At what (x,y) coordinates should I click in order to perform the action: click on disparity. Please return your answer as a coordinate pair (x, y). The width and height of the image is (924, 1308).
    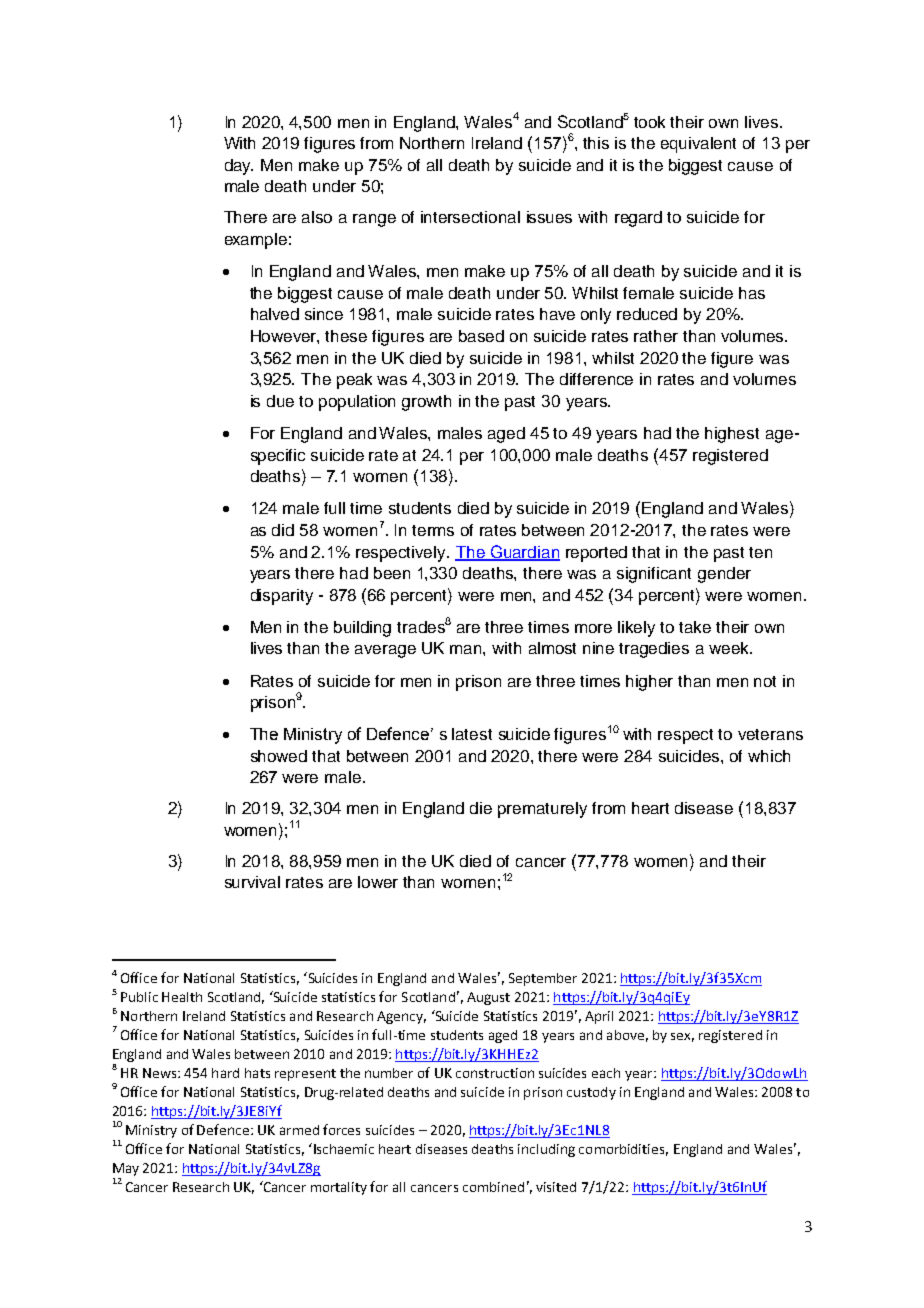
    Looking at the image, I should click on (282, 597).
